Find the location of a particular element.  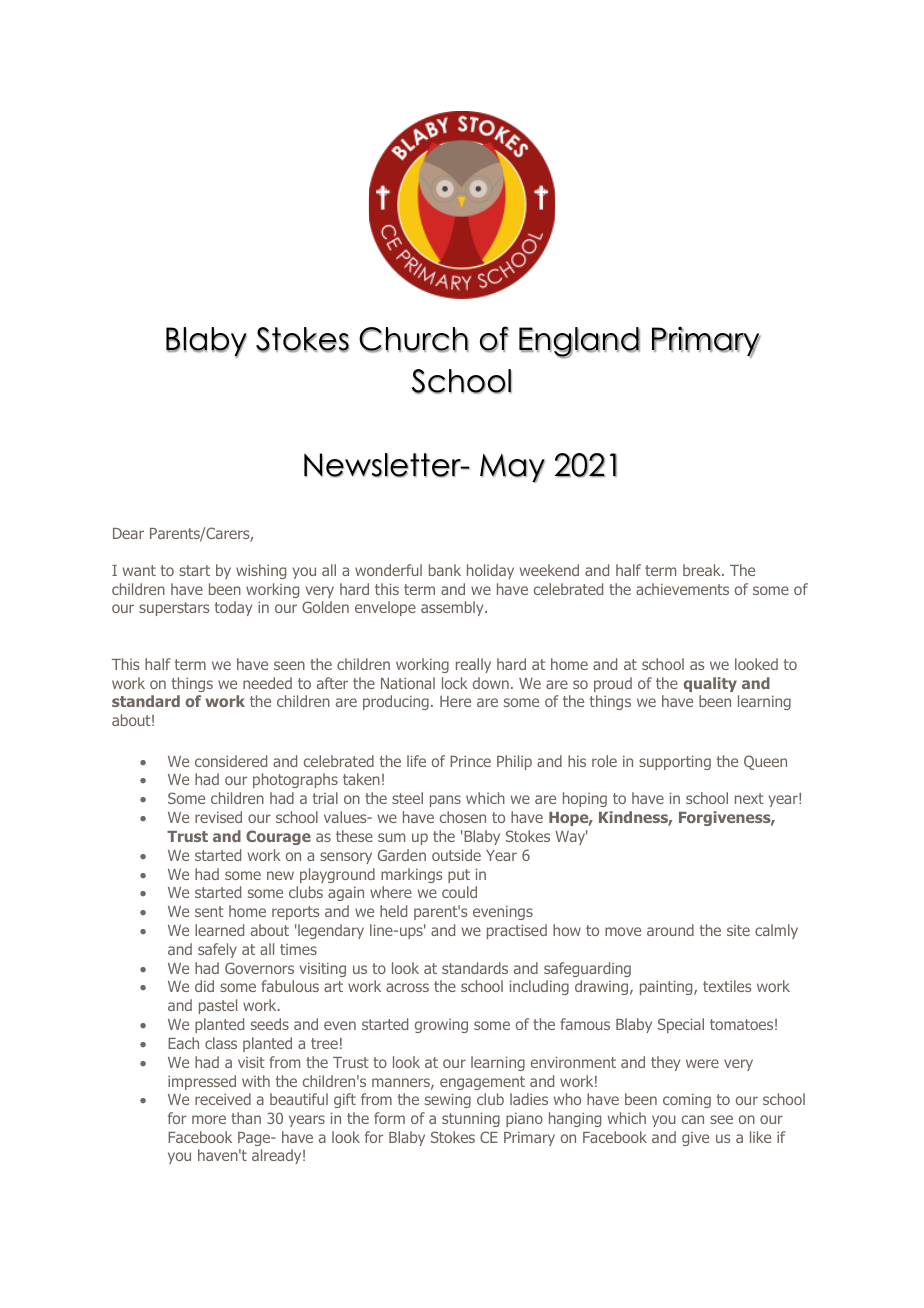

around is located at coordinates (670, 930).
